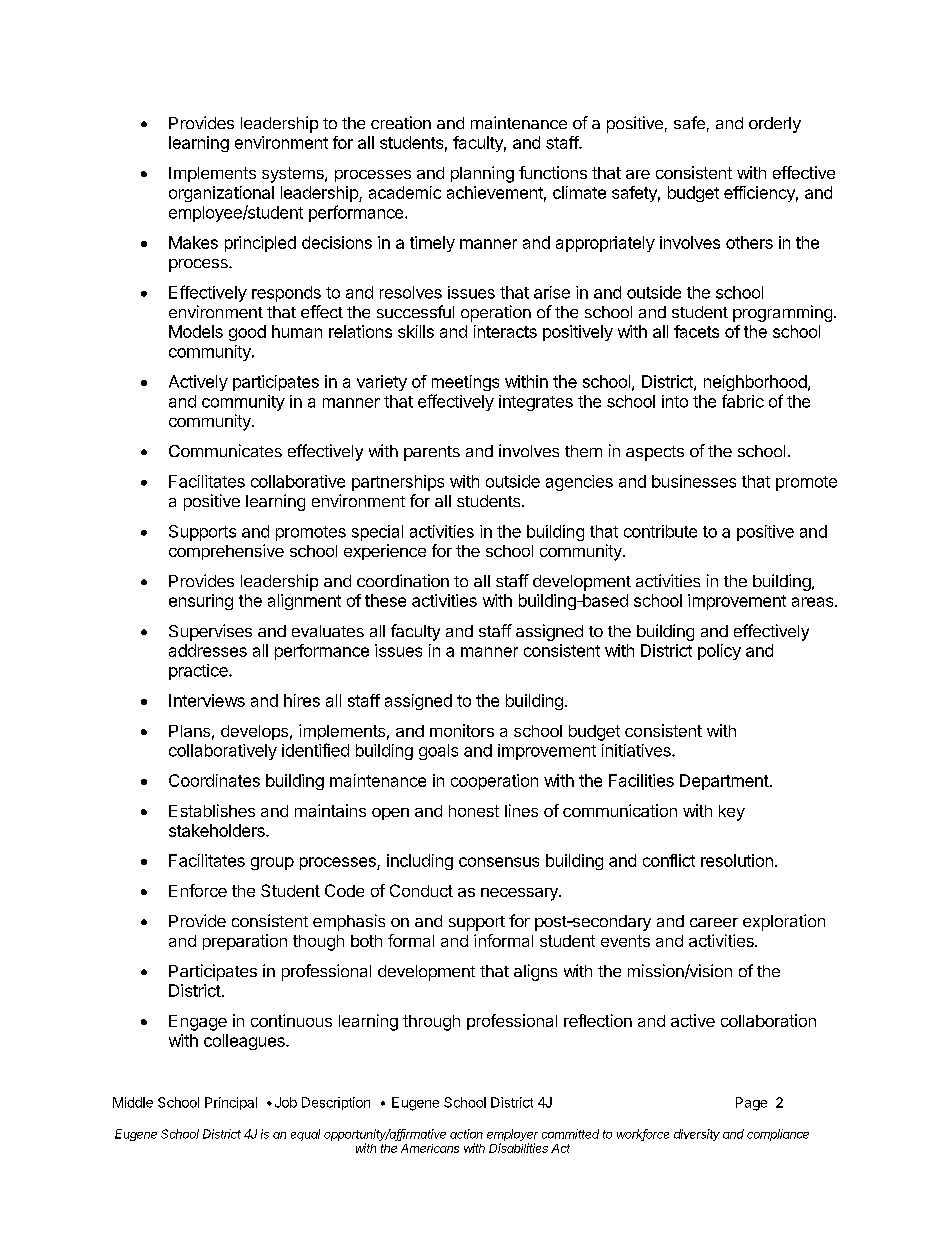 The image size is (952, 1233). Describe the element at coordinates (775, 125) in the page. I see `orderly` at that location.
